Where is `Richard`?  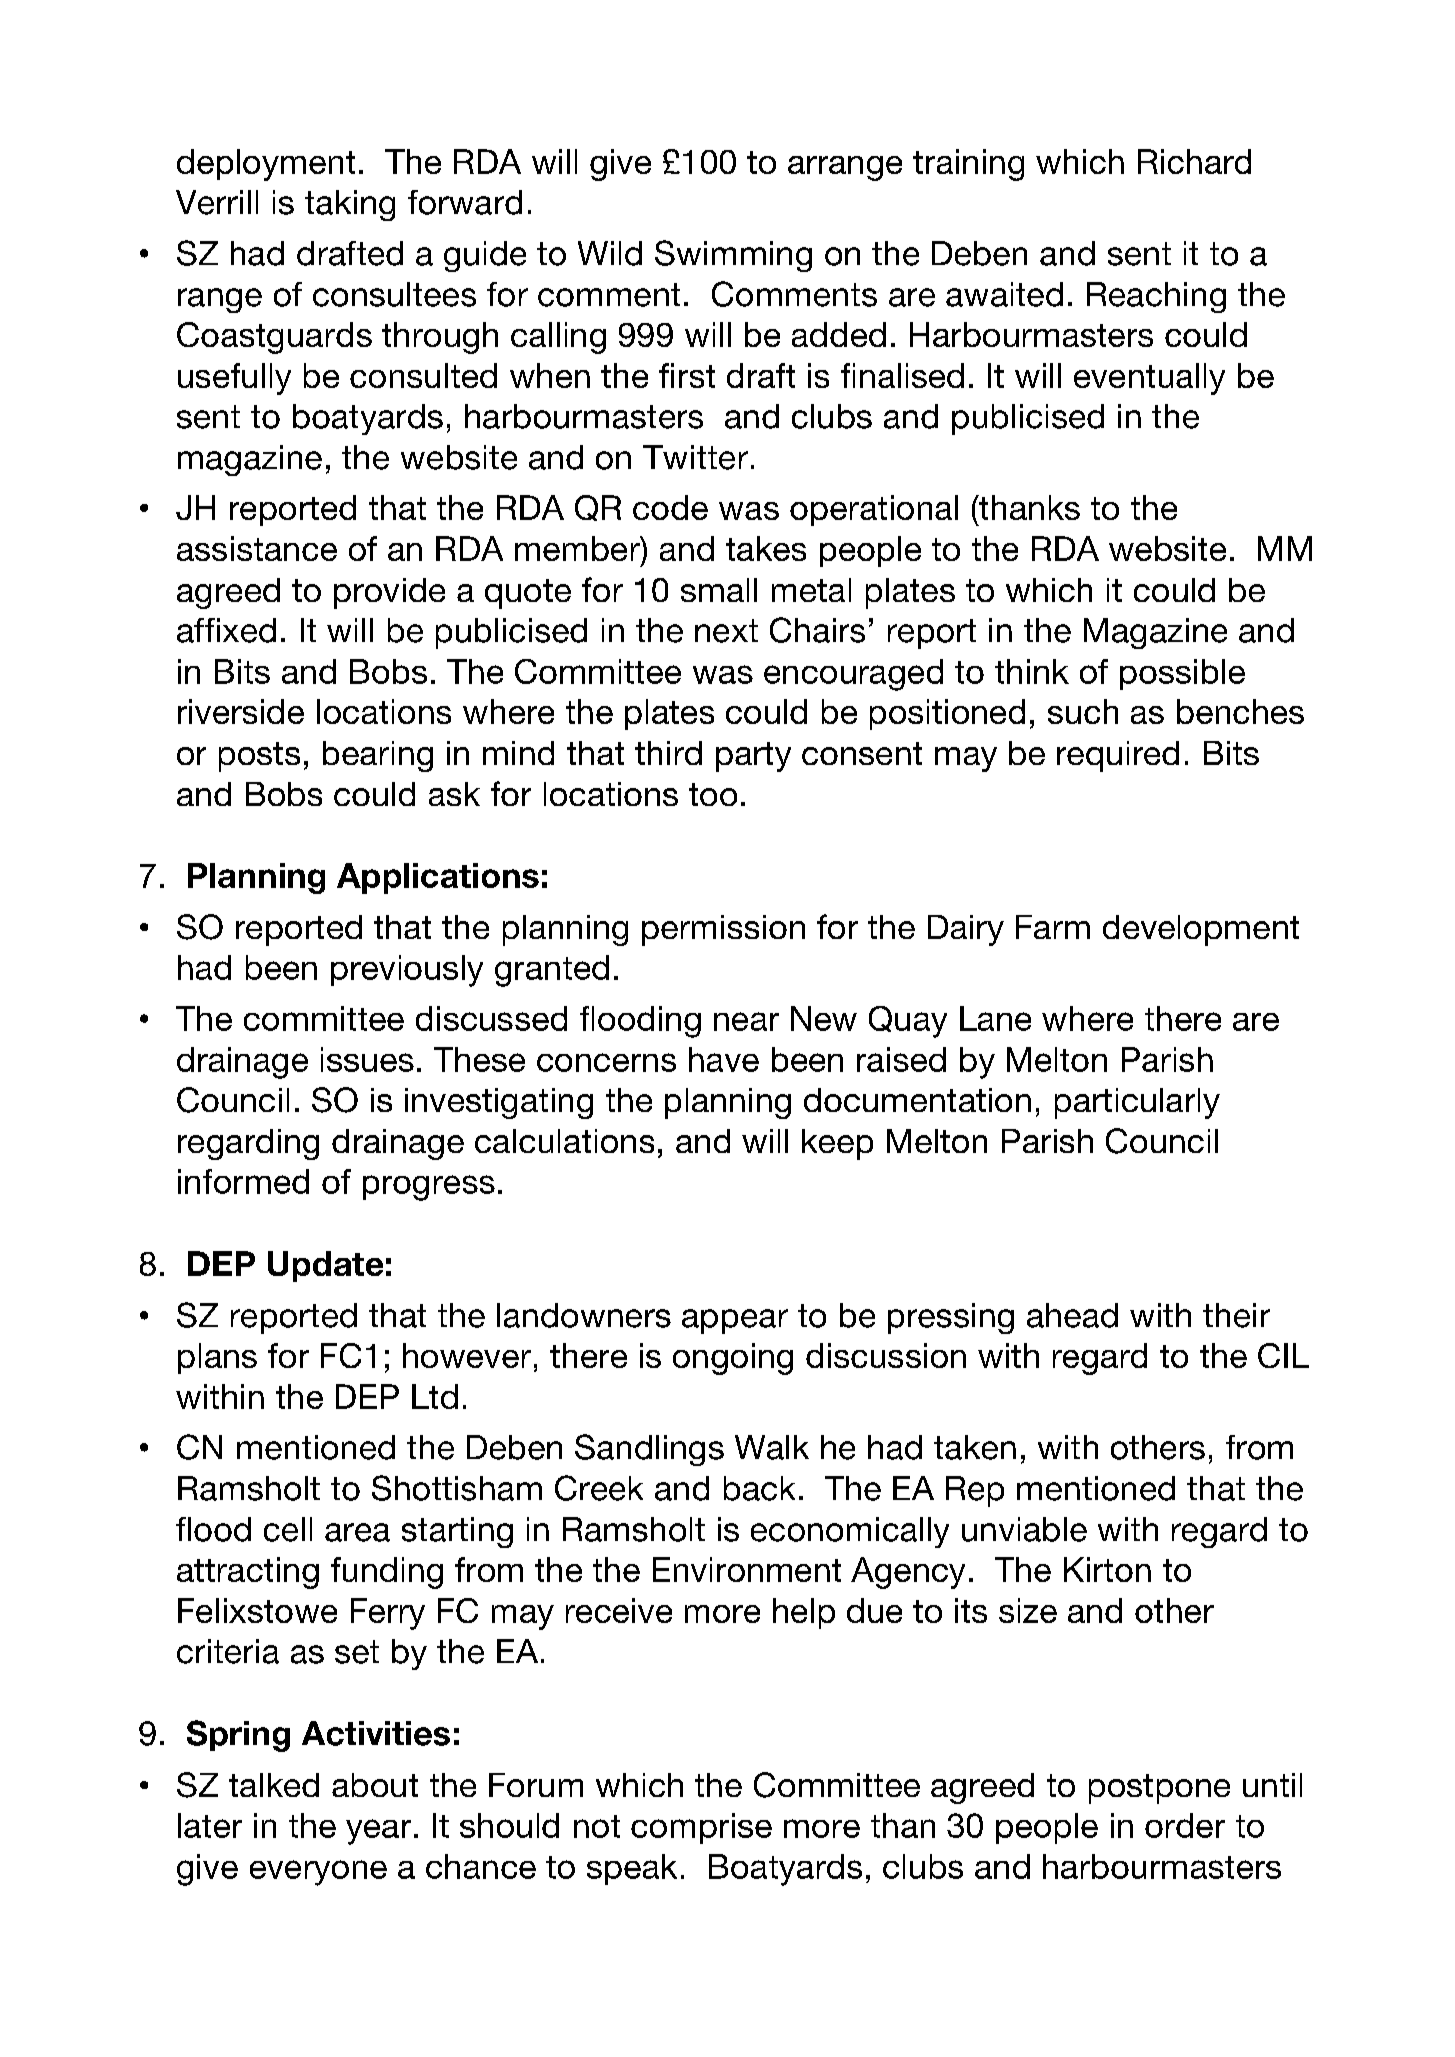
Richard is located at coordinates (1194, 161).
